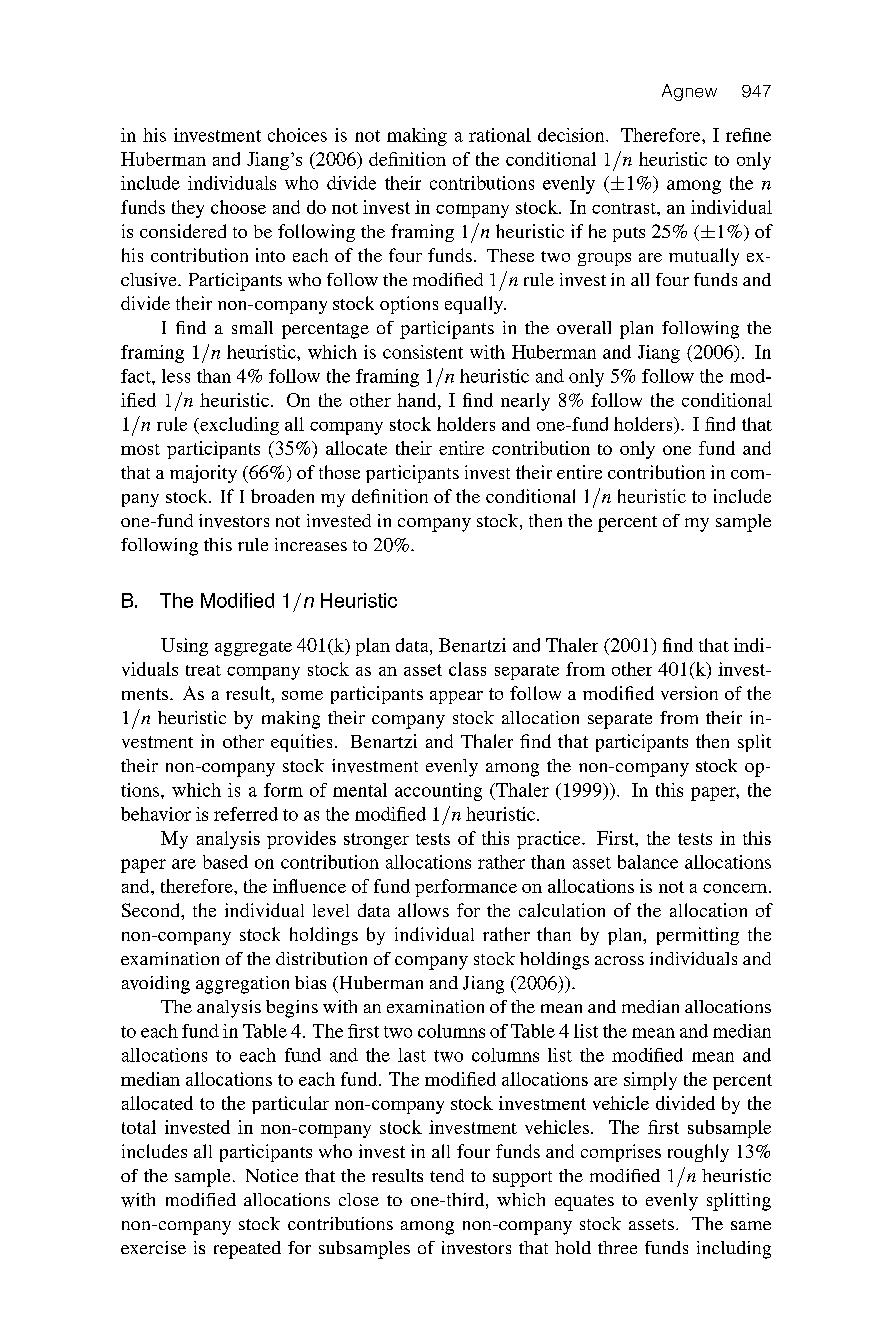  What do you see at coordinates (456, 697) in the image?
I see `appear` at bounding box center [456, 697].
